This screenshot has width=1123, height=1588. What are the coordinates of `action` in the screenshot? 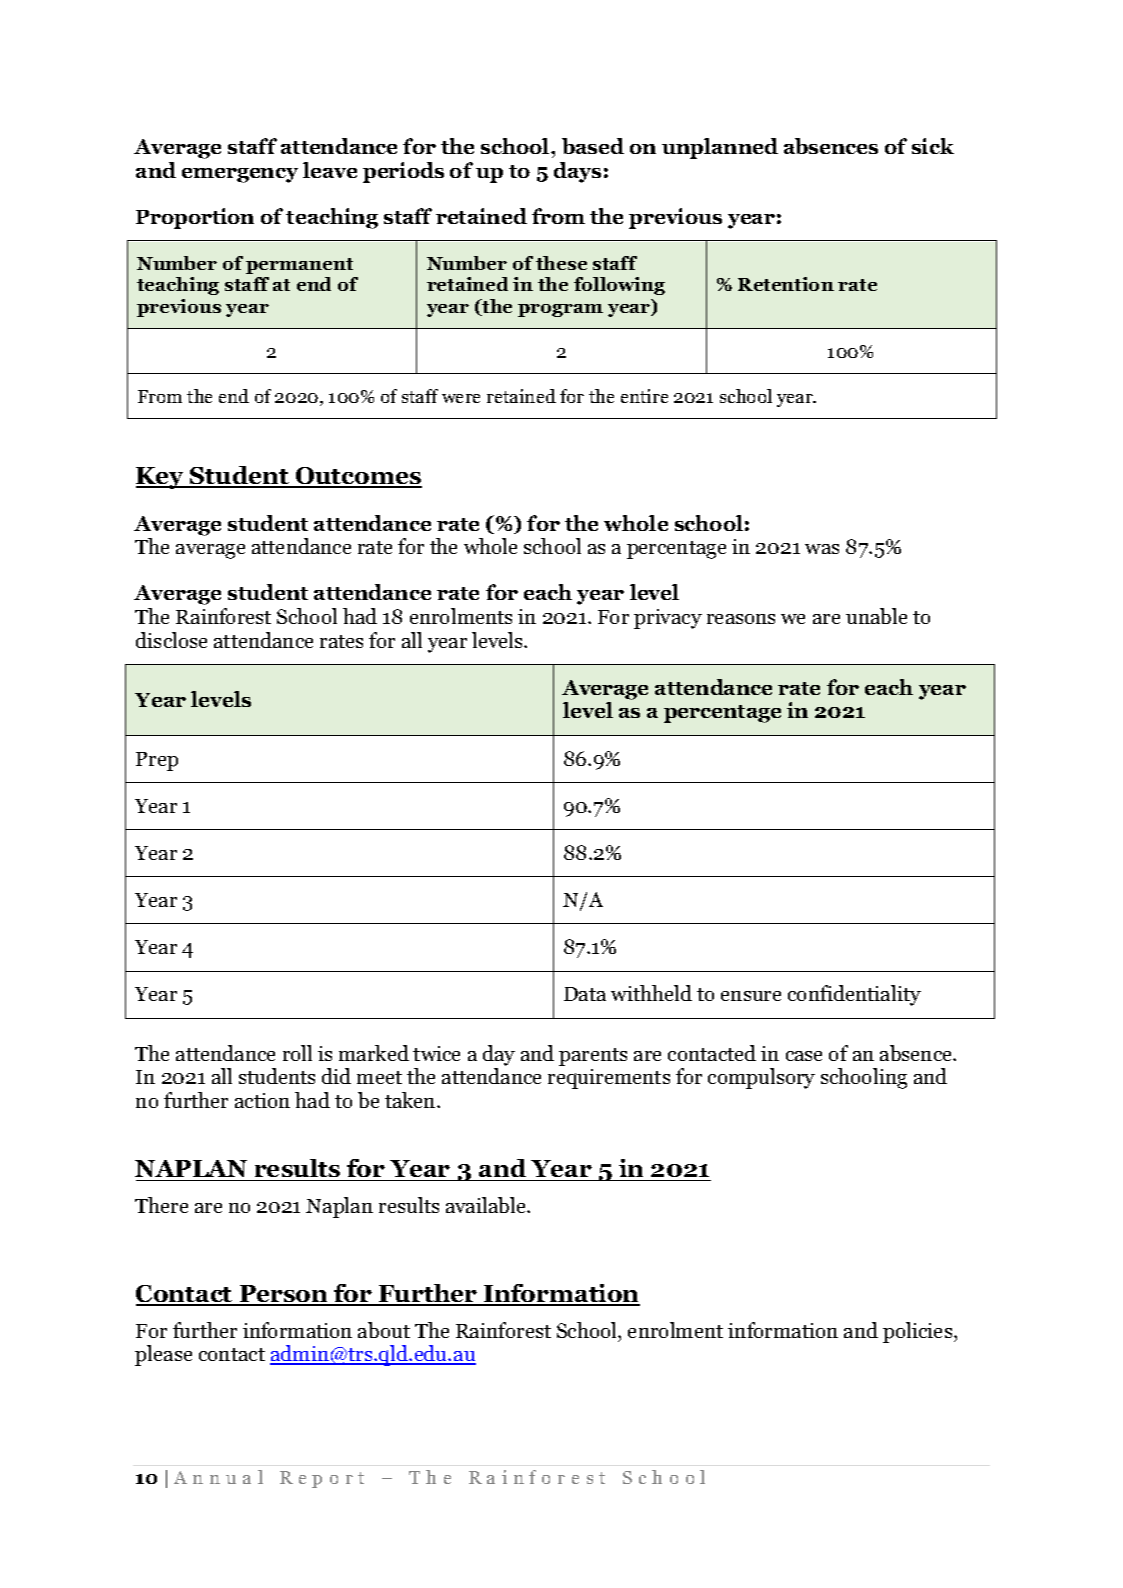 It's located at (262, 1100).
